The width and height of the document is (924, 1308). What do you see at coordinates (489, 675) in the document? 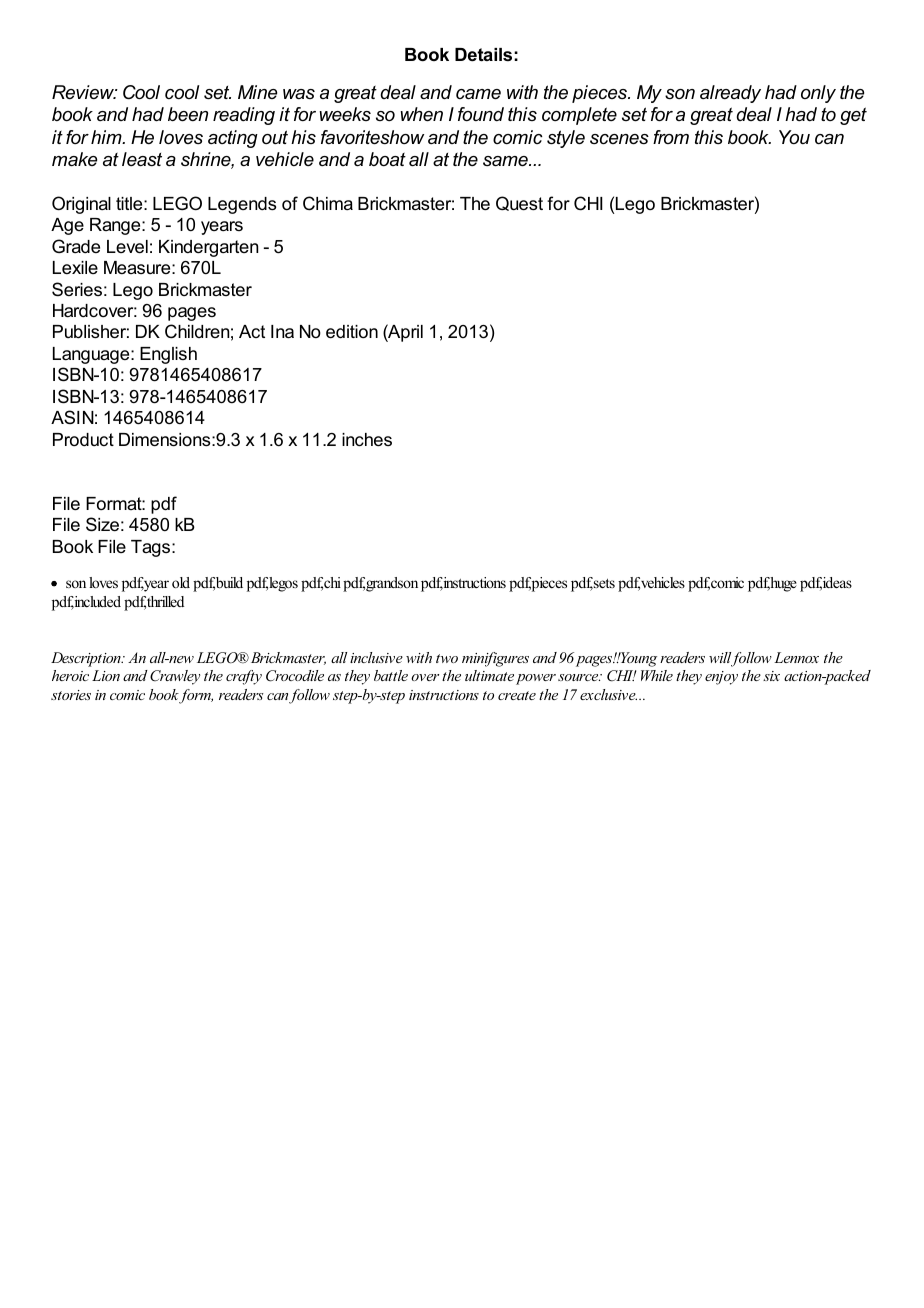
I see `ultimate` at bounding box center [489, 675].
